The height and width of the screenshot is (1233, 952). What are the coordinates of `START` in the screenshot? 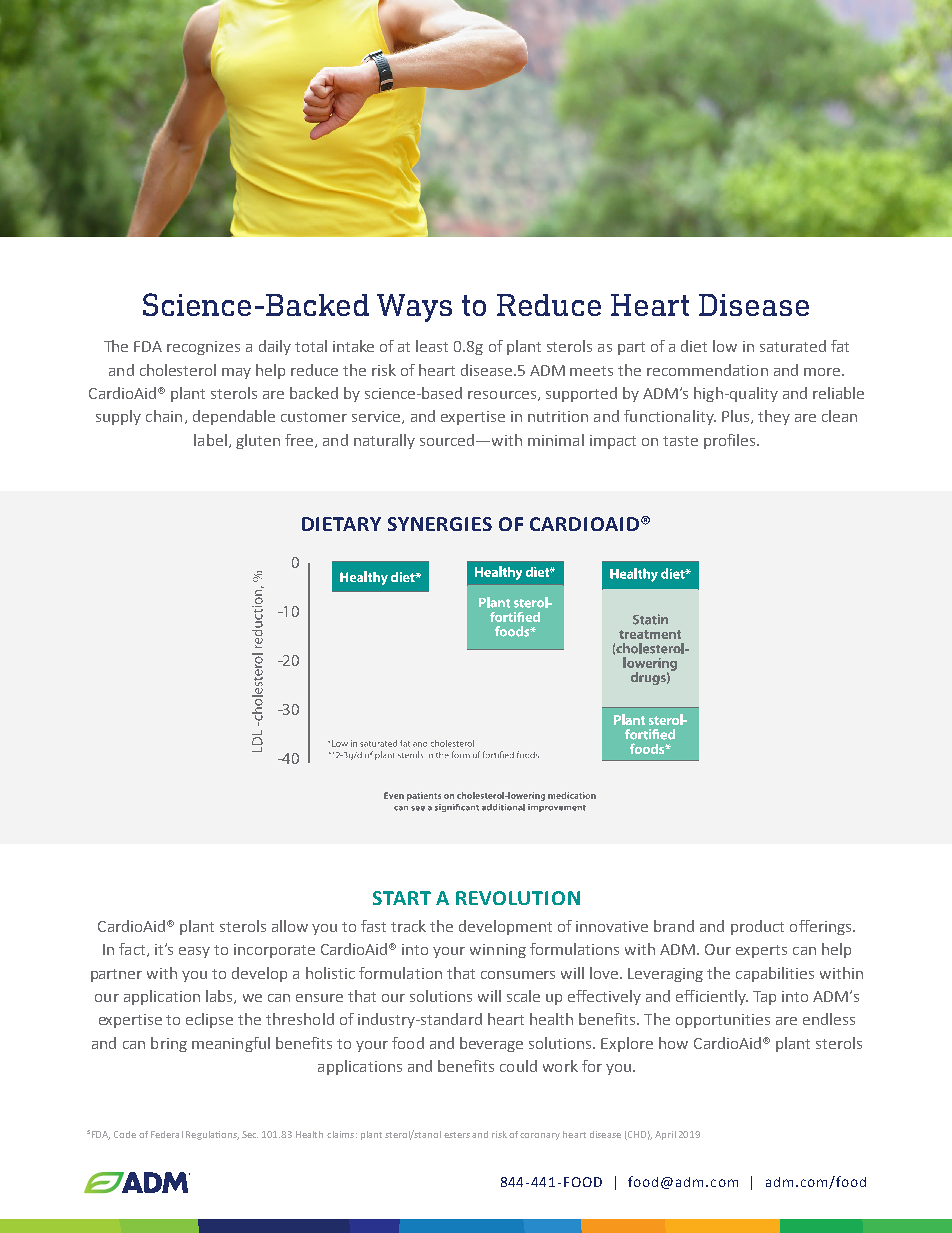 It's located at (402, 898).
